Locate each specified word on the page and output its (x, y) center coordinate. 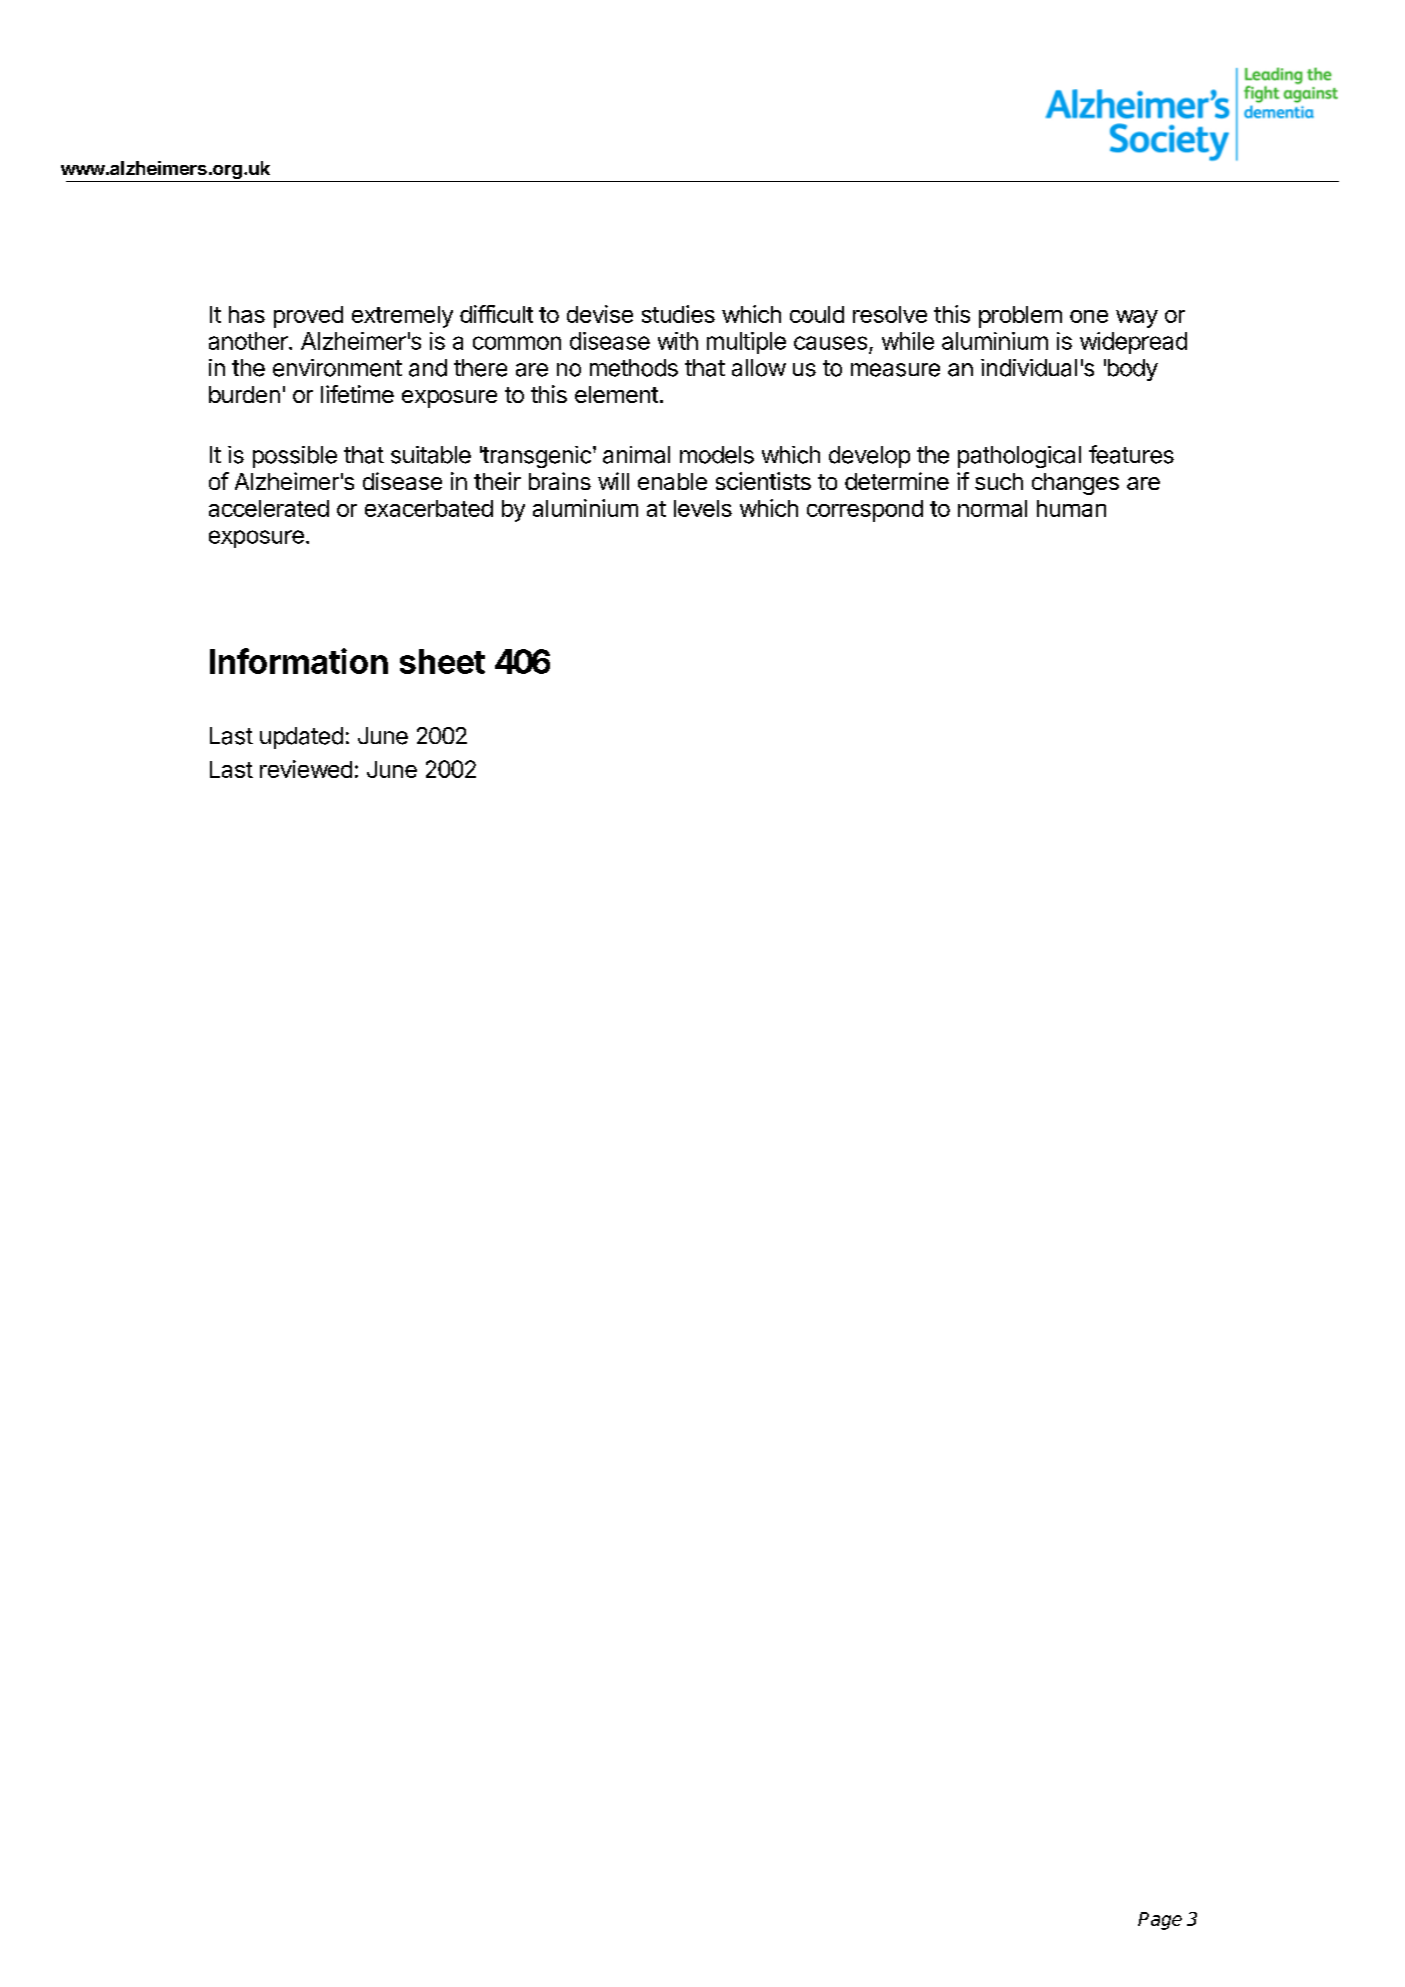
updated (301, 738)
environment (337, 368)
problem (1020, 317)
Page (1160, 1921)
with (678, 341)
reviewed (306, 769)
